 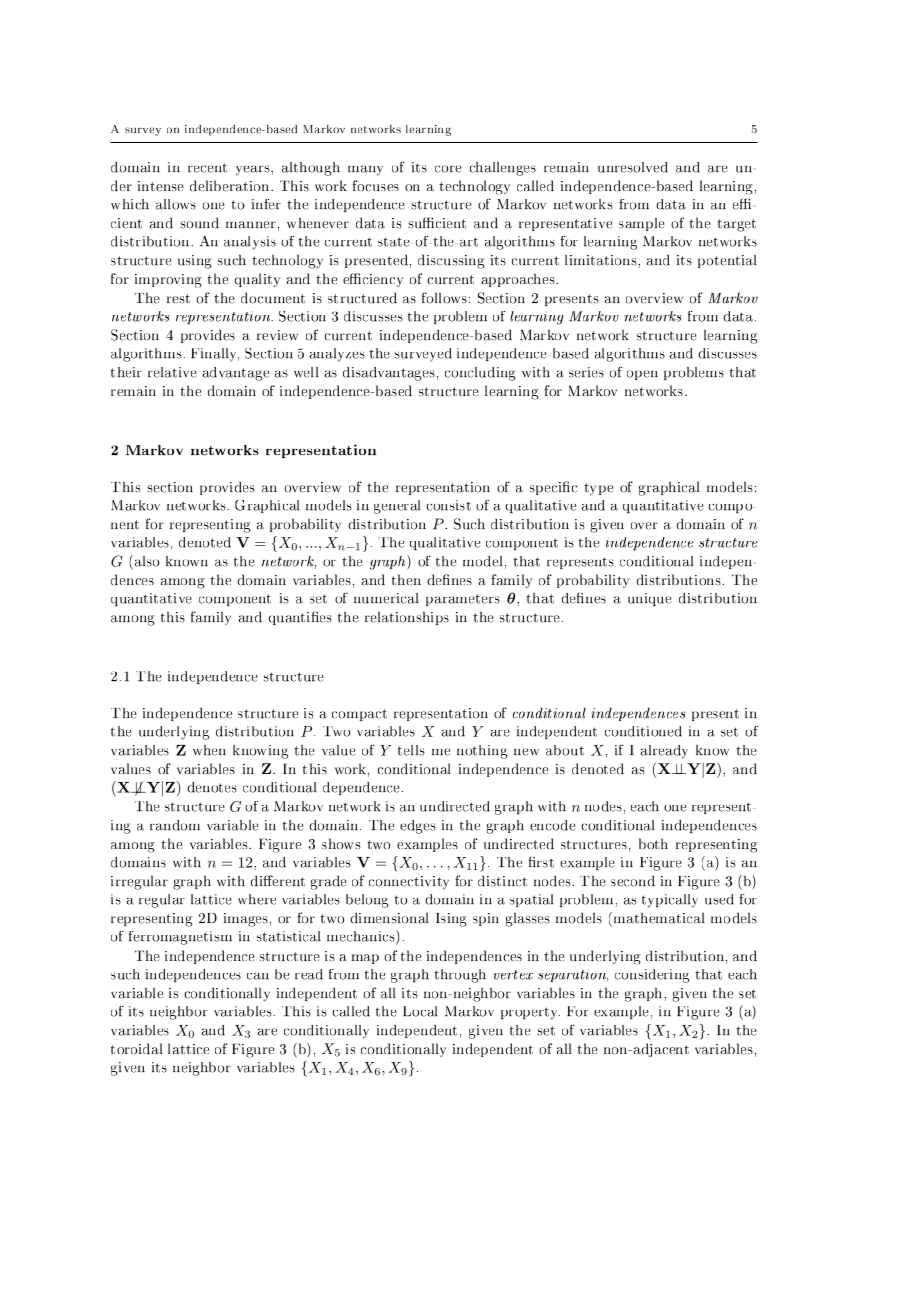 What do you see at coordinates (642, 224) in the page?
I see `sample` at bounding box center [642, 224].
